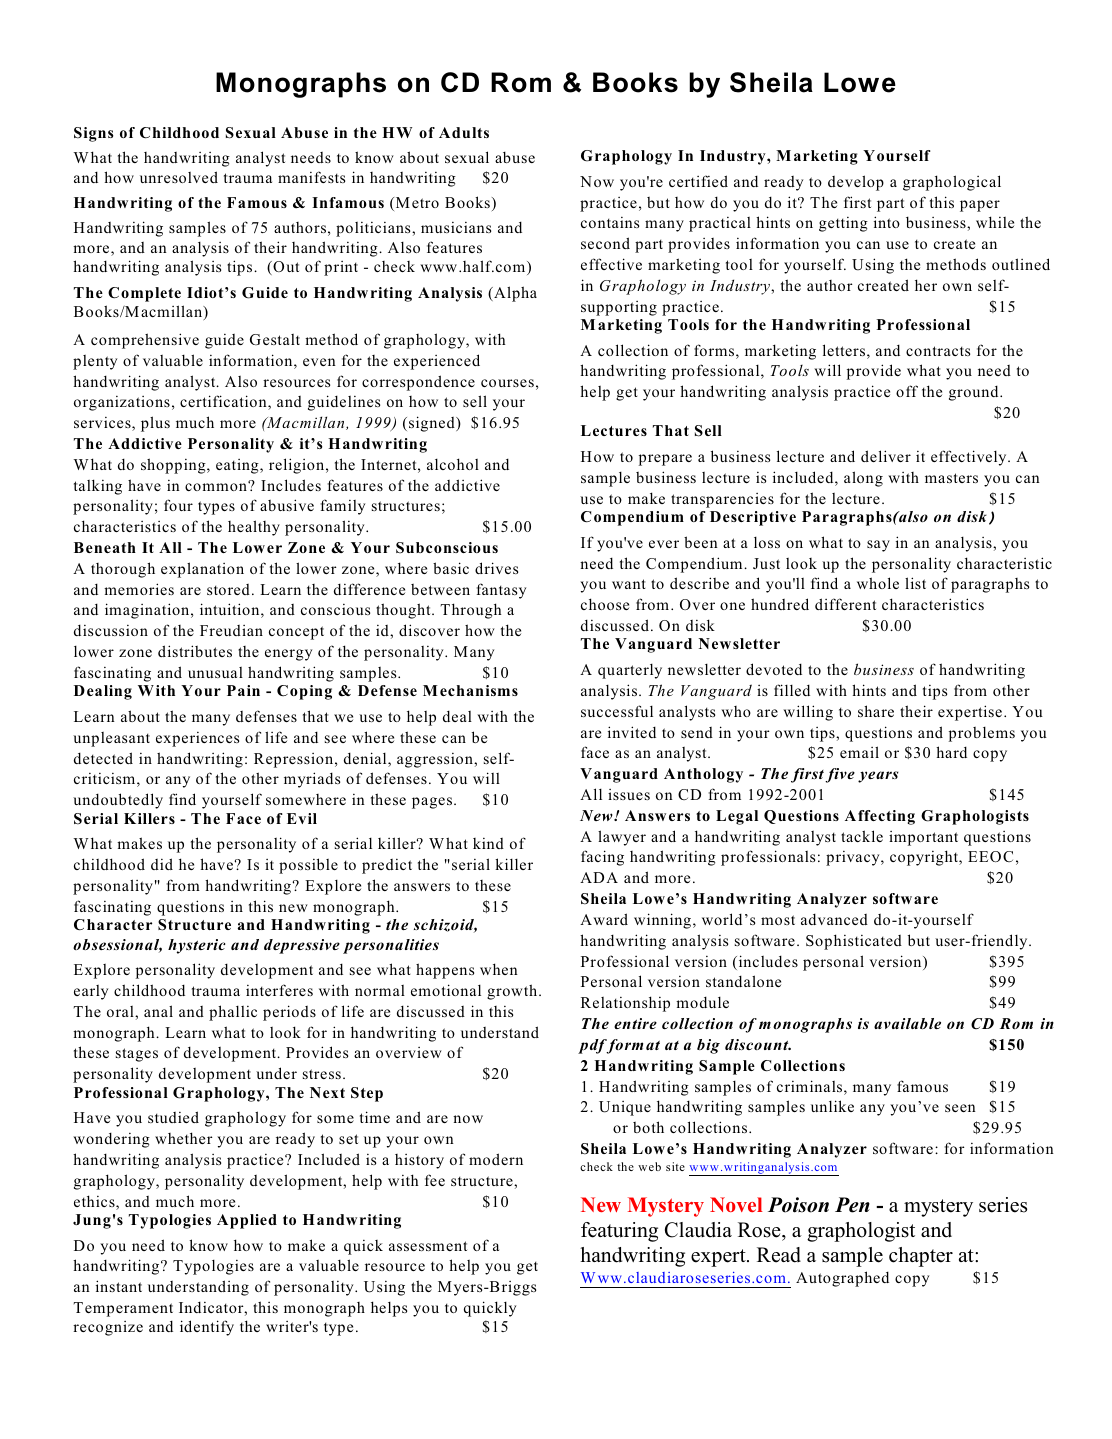  What do you see at coordinates (179, 177) in the screenshot?
I see `unresolved` at bounding box center [179, 177].
